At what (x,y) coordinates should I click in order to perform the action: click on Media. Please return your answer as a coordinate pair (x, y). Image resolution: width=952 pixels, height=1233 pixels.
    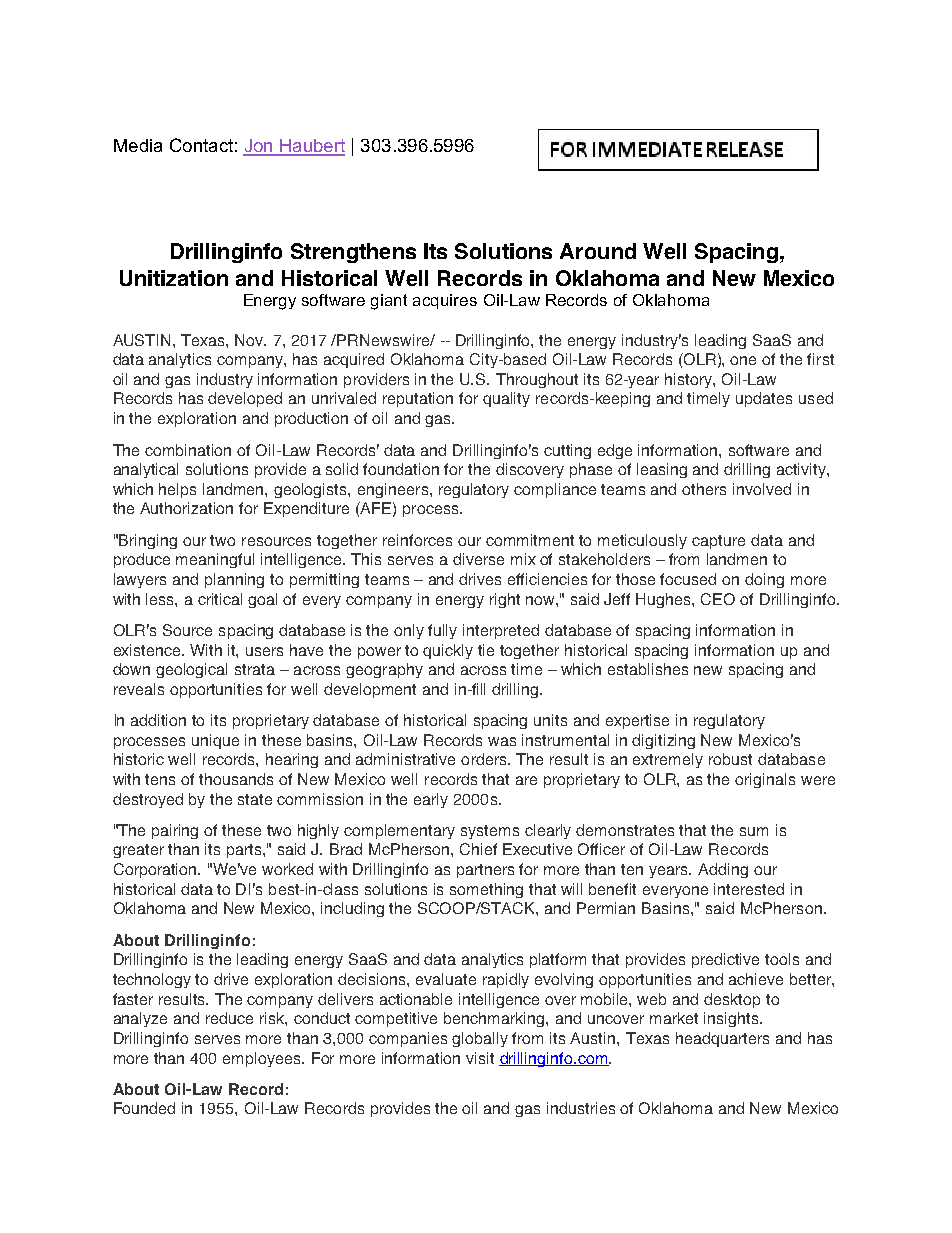
    Looking at the image, I should click on (138, 145).
